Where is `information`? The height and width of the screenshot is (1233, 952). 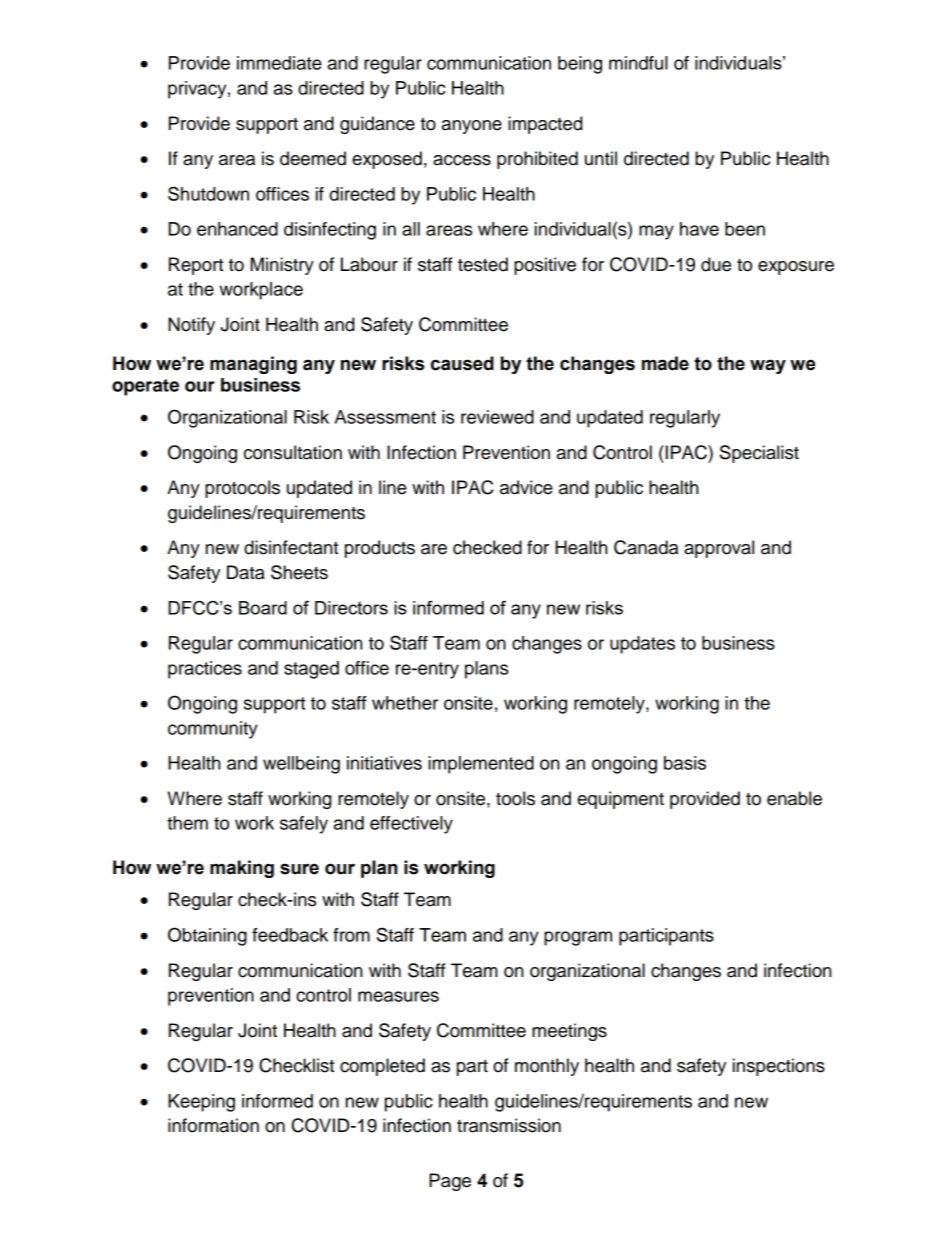
information is located at coordinates (213, 1125).
